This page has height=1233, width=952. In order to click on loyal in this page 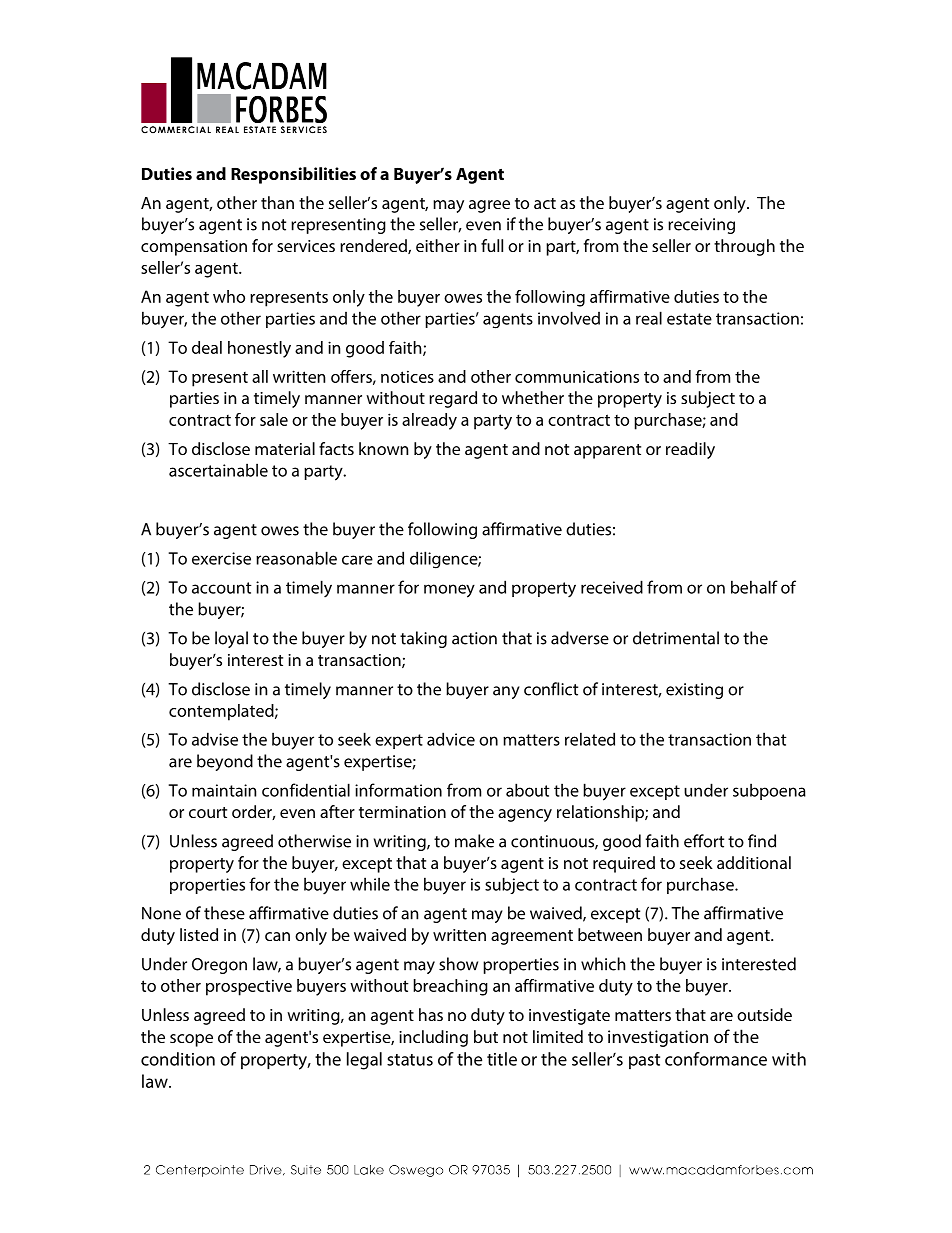, I will do `click(231, 639)`.
